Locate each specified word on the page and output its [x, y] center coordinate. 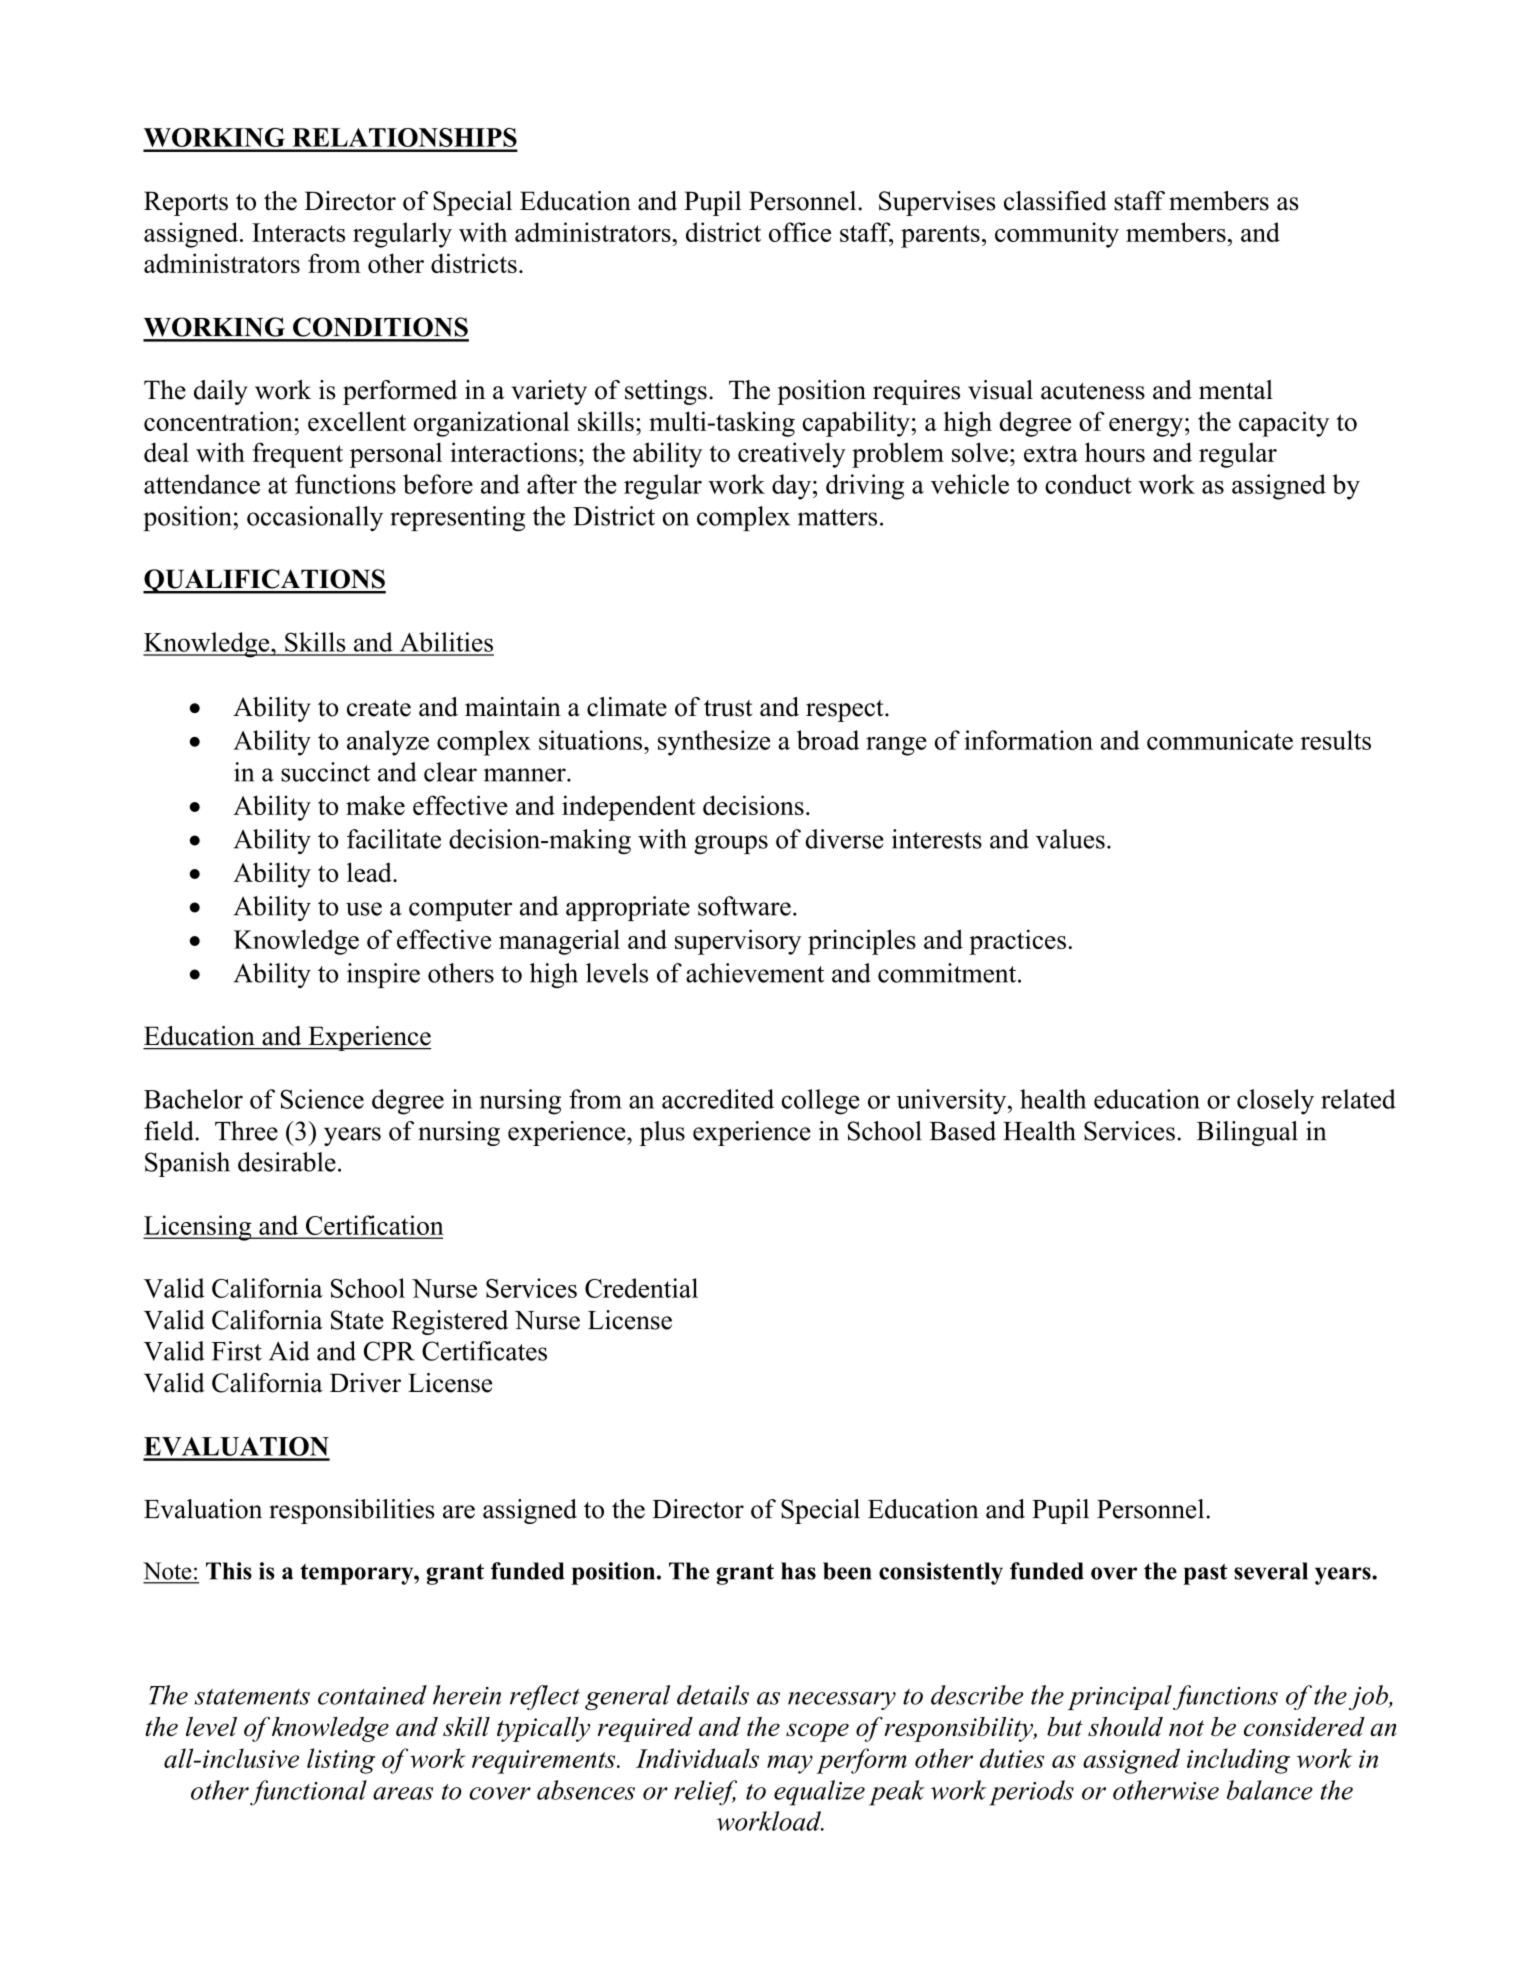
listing [341, 1761]
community [1057, 235]
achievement [755, 973]
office [800, 232]
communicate [1220, 740]
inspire [383, 975]
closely [1275, 1102]
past [1205, 1574]
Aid [289, 1351]
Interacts [298, 232]
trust [728, 708]
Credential [641, 1288]
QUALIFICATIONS [264, 581]
